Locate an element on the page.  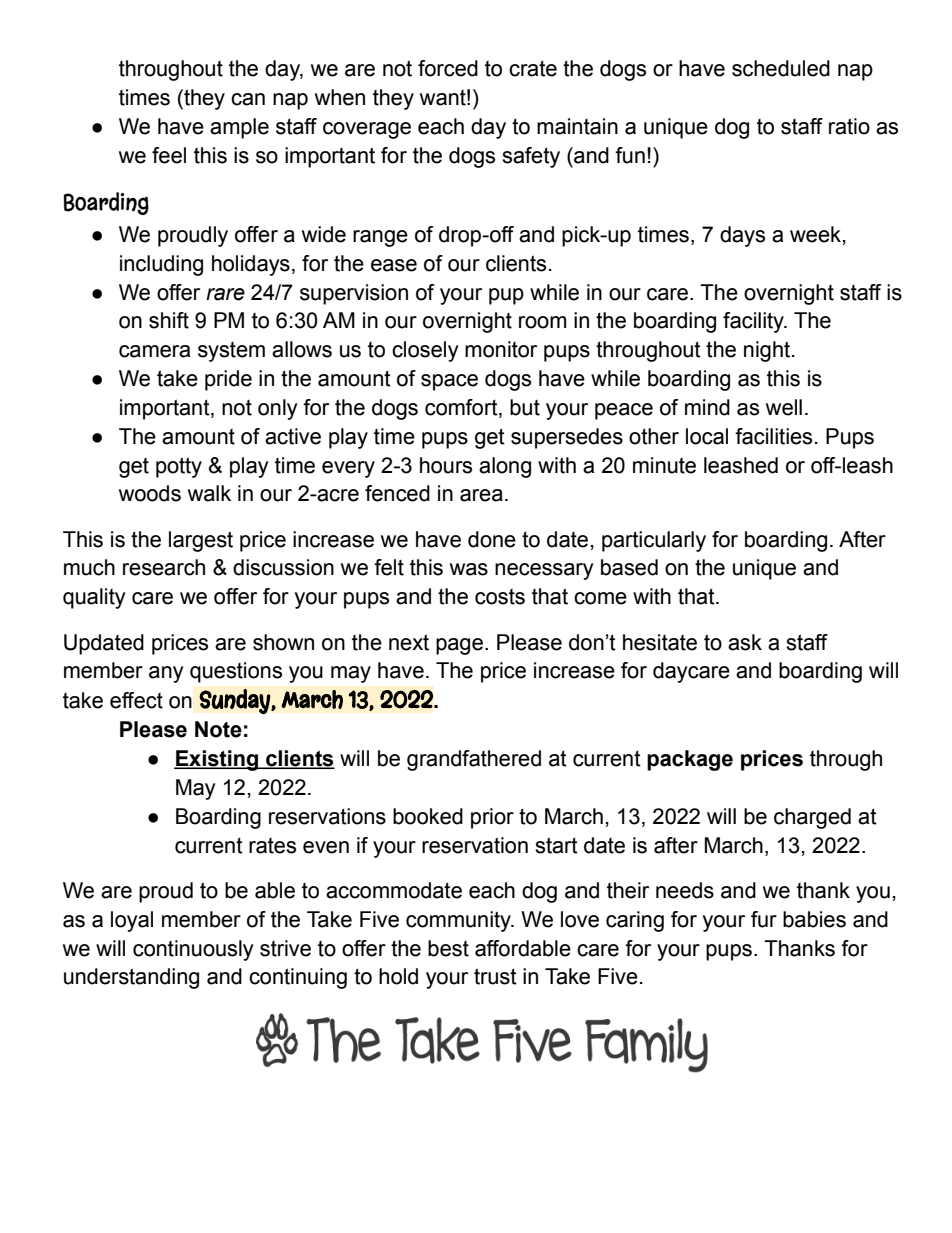
Existing is located at coordinates (217, 760).
